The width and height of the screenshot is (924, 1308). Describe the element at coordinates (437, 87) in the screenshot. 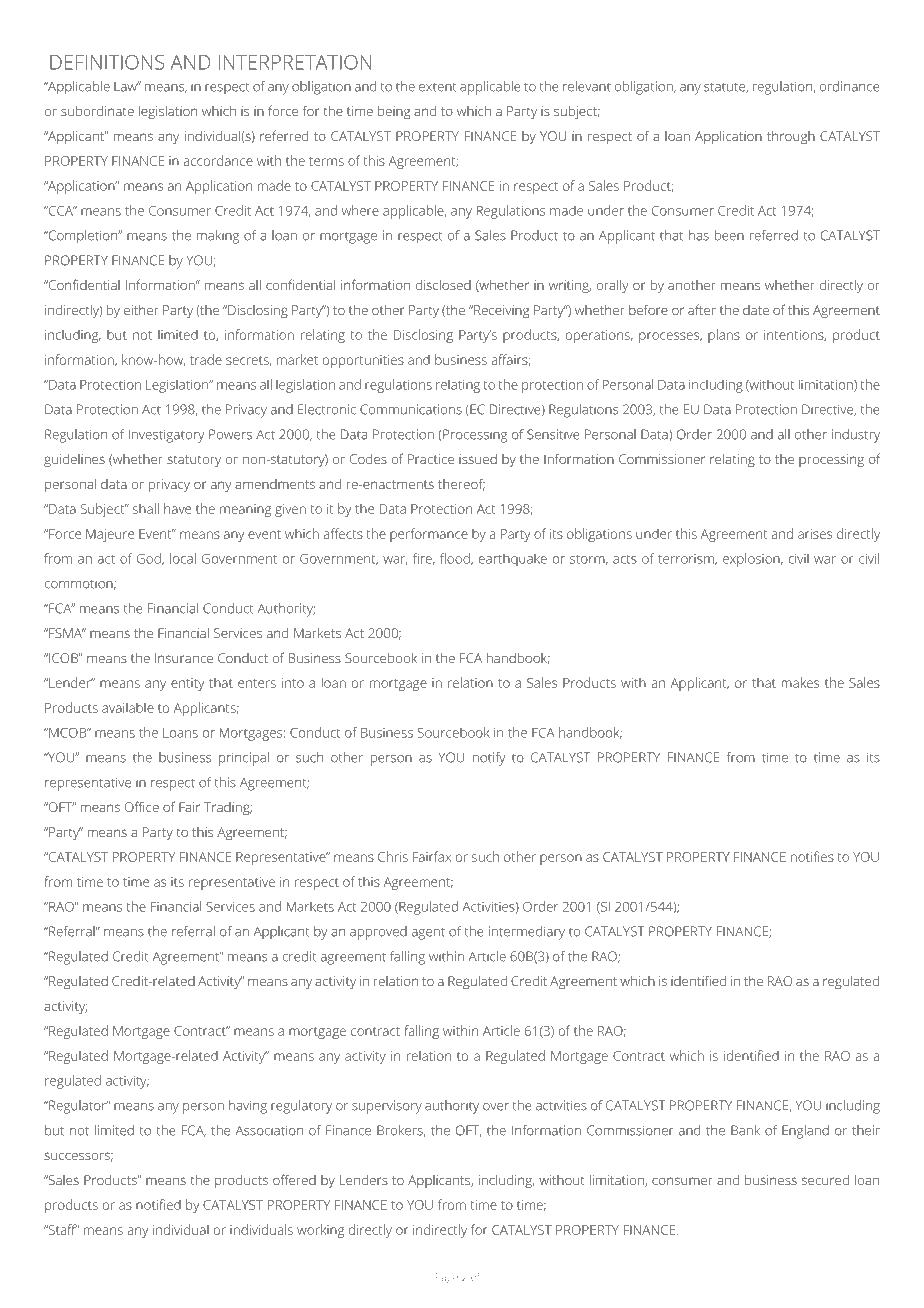

I see `extent` at that location.
